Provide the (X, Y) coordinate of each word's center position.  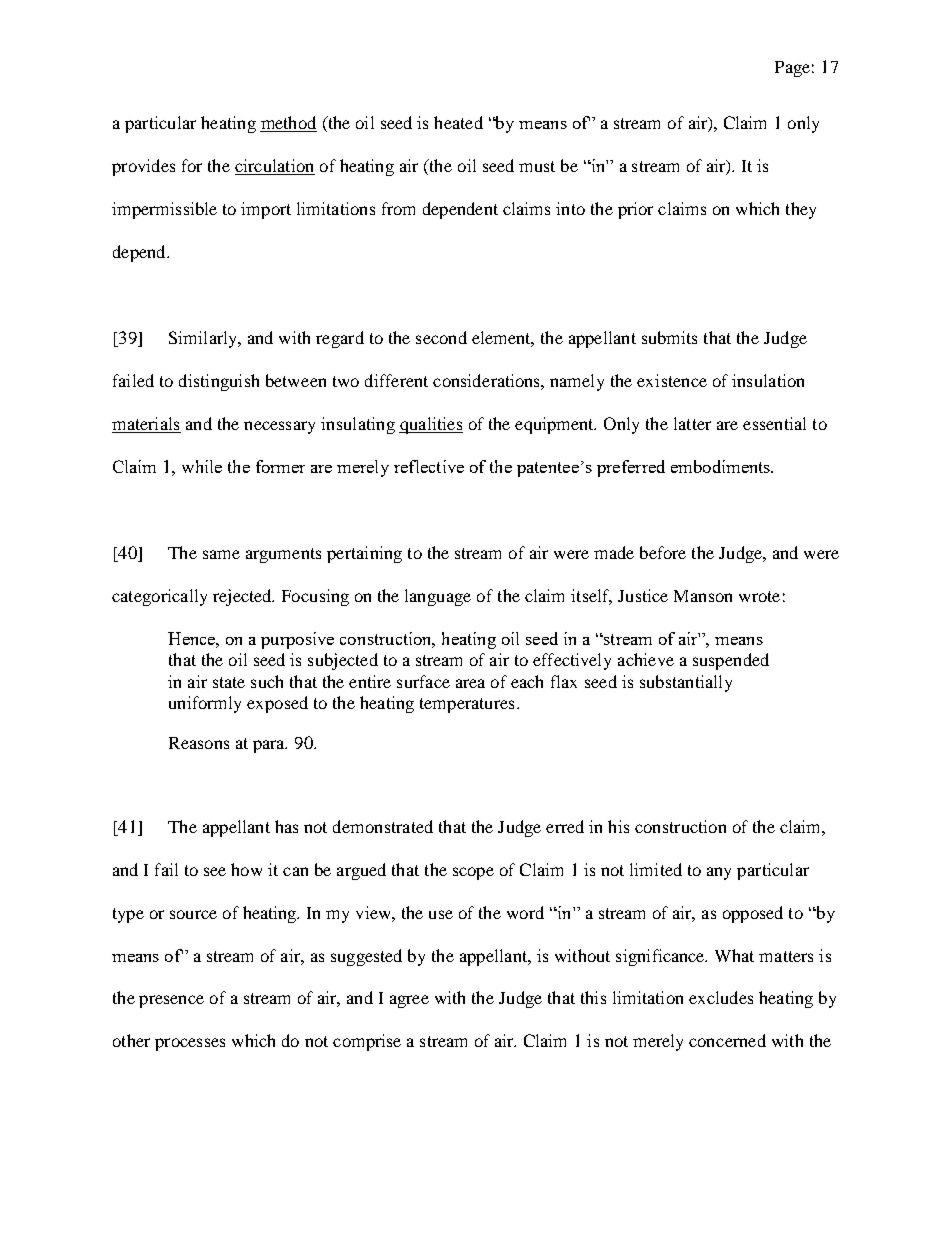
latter (692, 423)
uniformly (205, 704)
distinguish (219, 382)
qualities (431, 425)
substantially (686, 683)
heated (458, 122)
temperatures (467, 705)
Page (792, 69)
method (288, 124)
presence (171, 1001)
